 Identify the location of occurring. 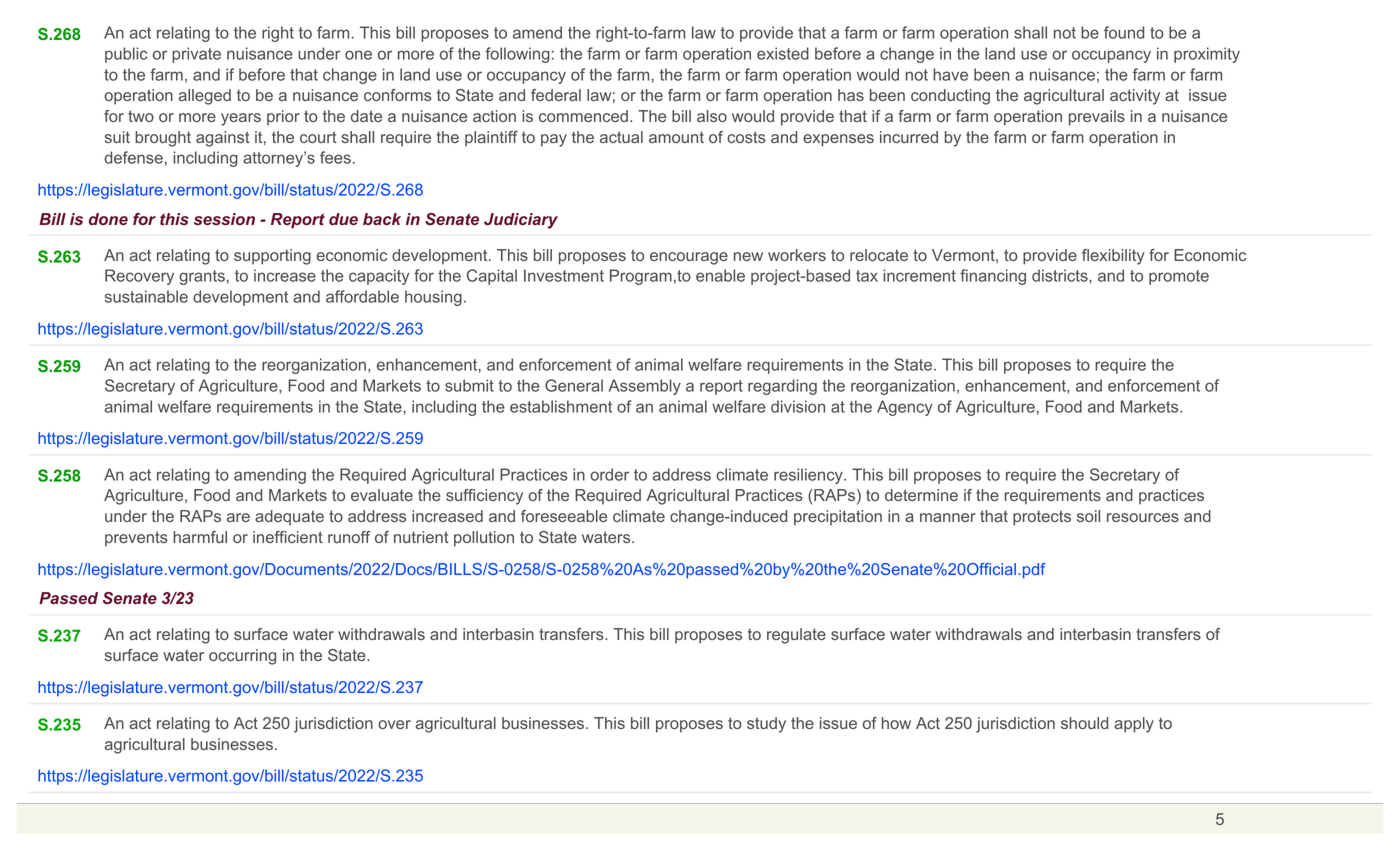
(242, 657).
